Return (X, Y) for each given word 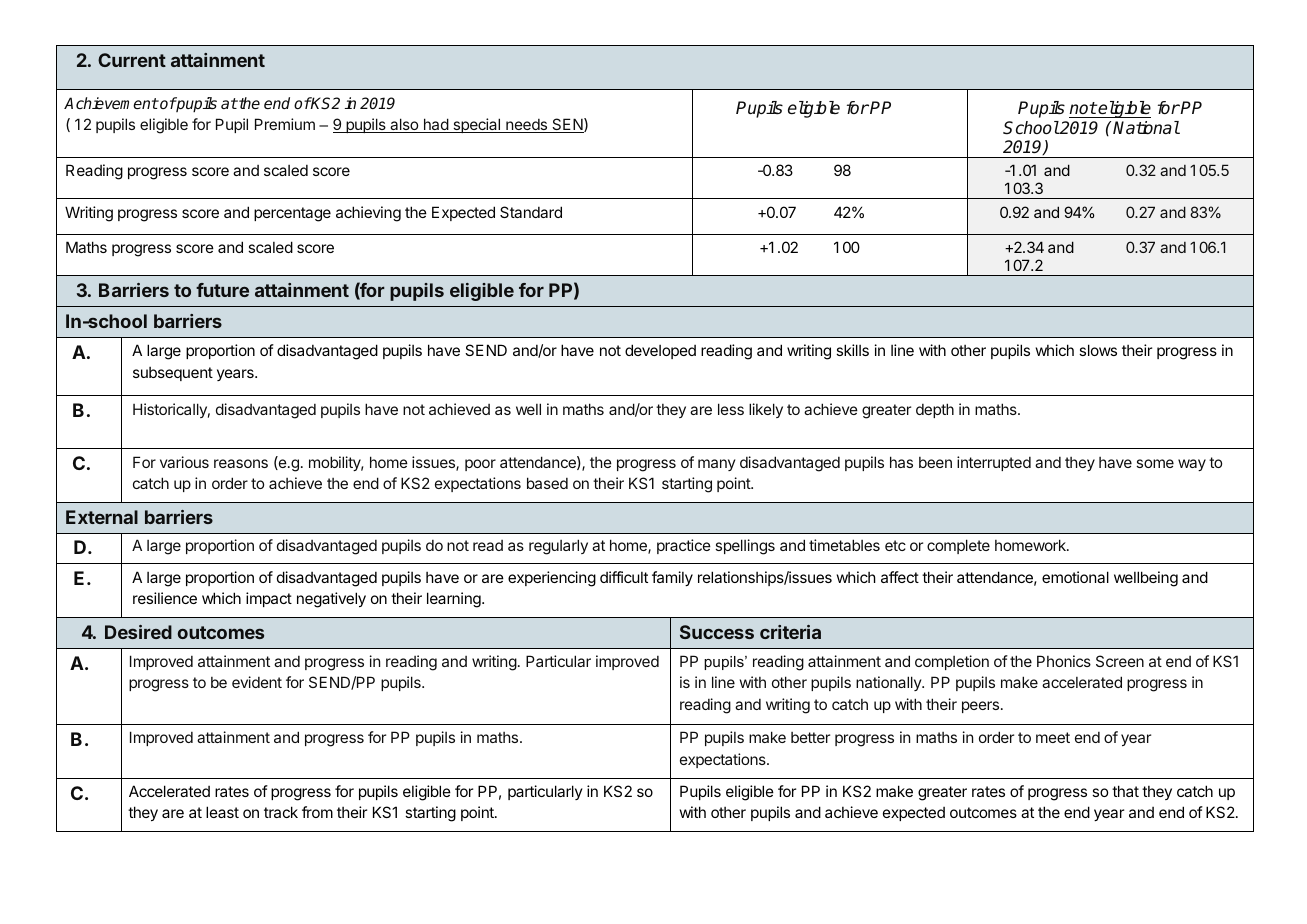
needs (527, 126)
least (222, 812)
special (477, 125)
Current (132, 60)
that (1125, 791)
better (810, 737)
